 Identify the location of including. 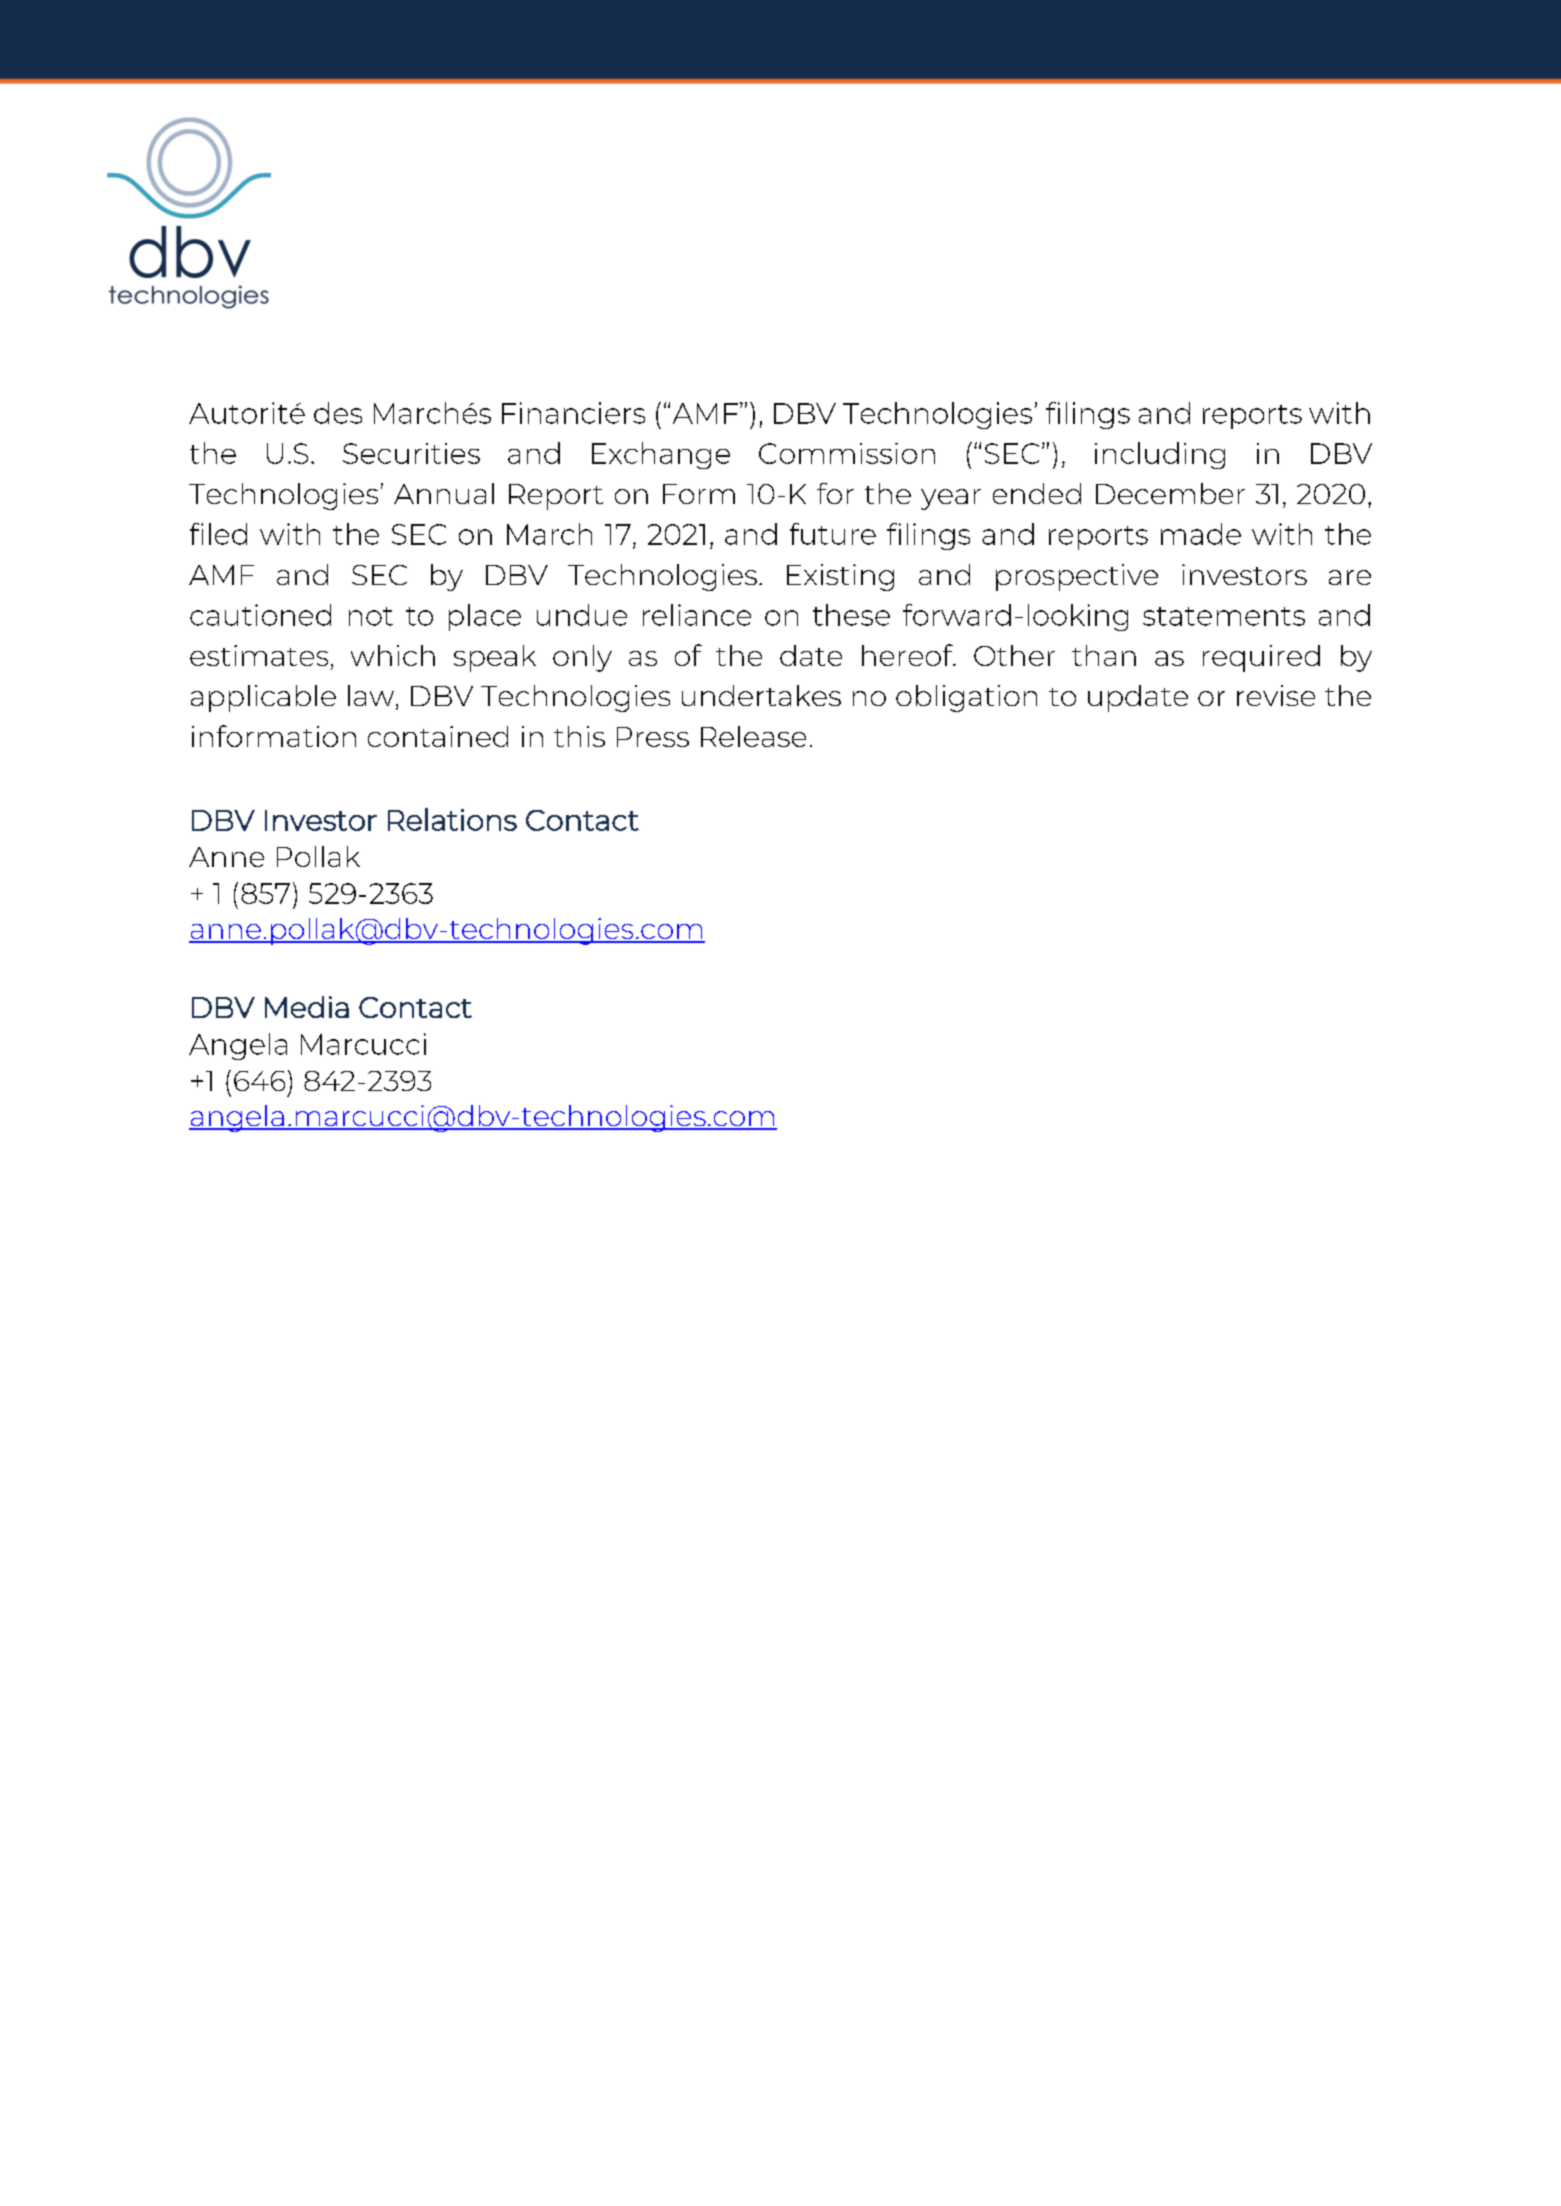
(1160, 455).
